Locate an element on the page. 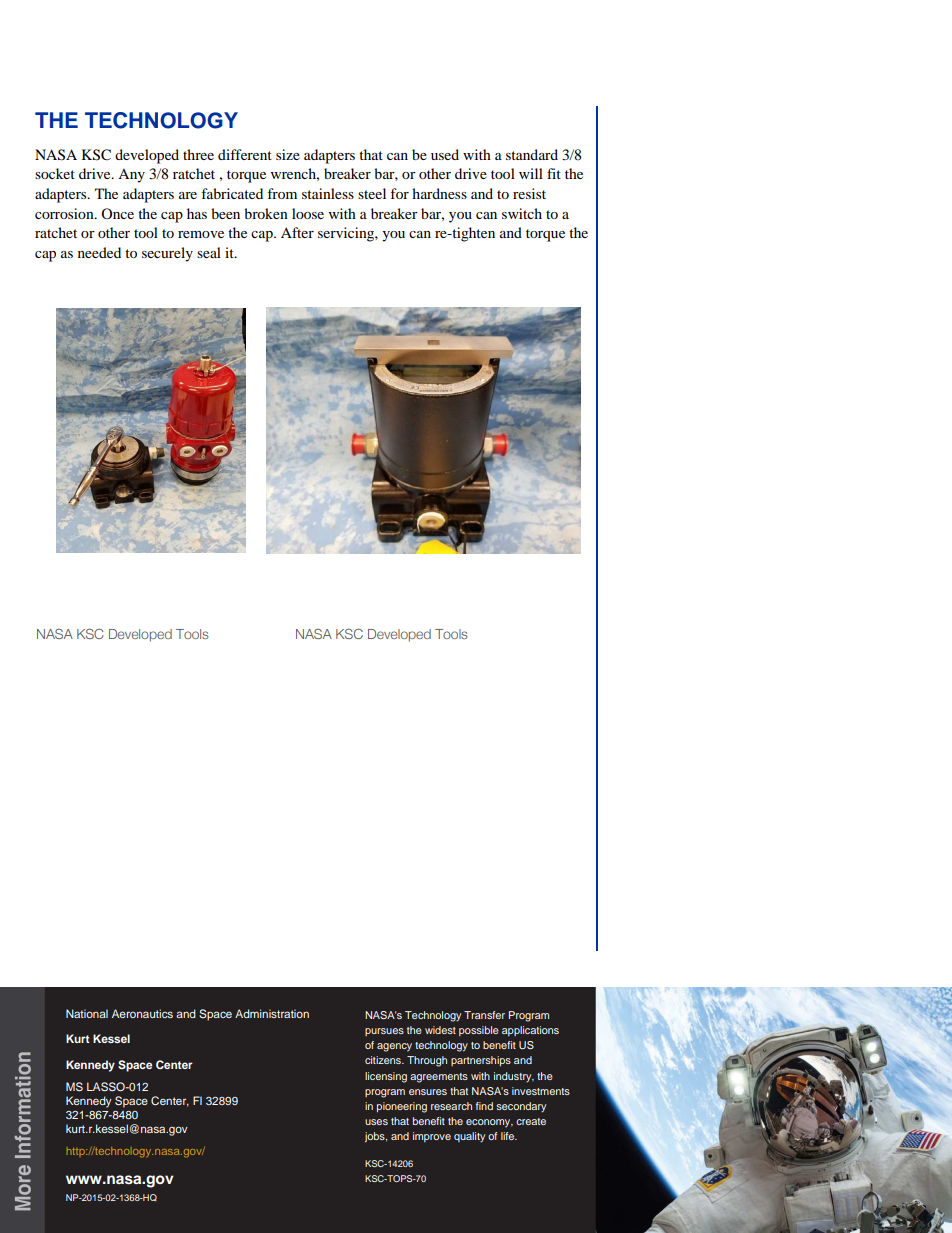  After is located at coordinates (297, 232).
